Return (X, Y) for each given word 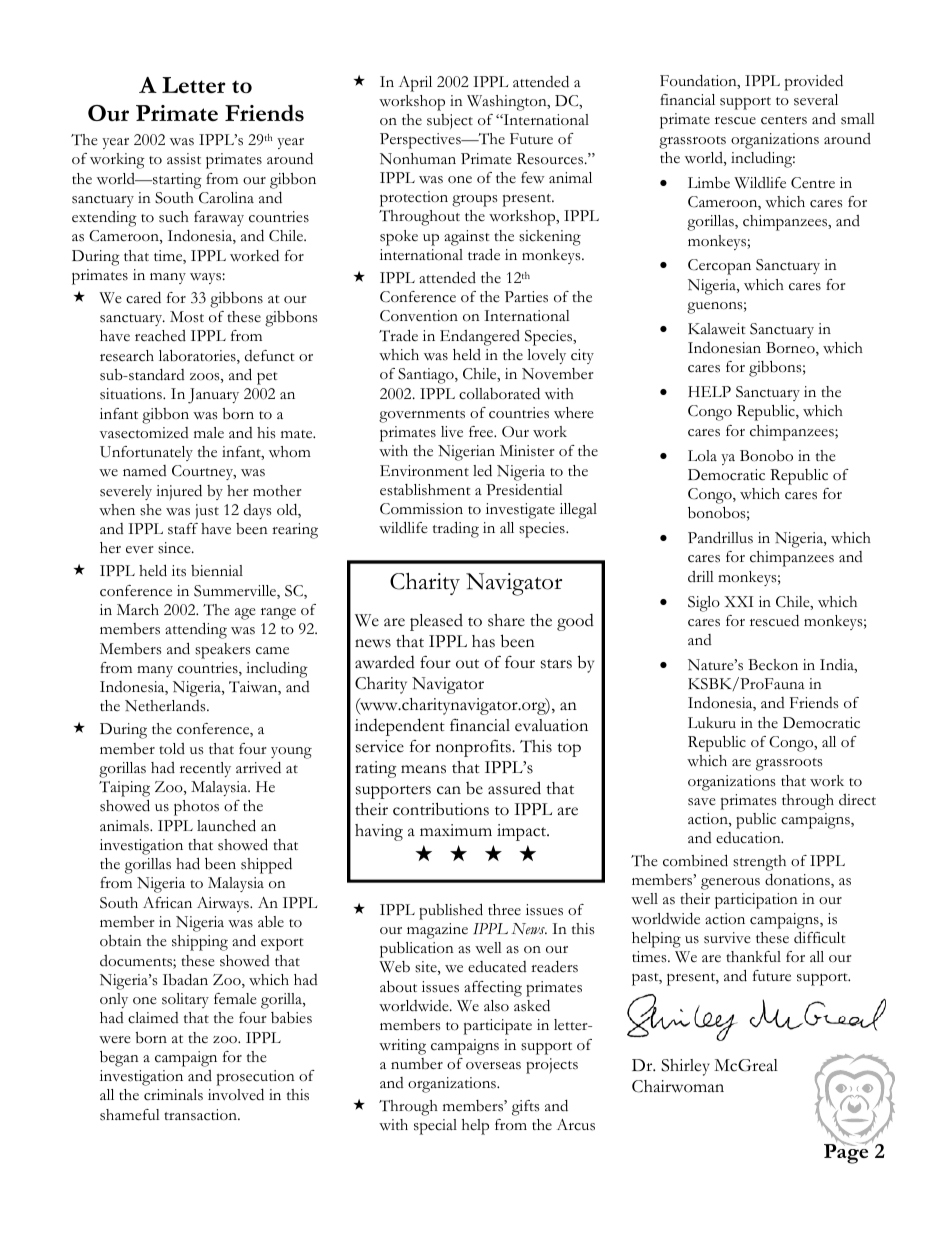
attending (196, 630)
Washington (508, 103)
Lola (702, 456)
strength (759, 863)
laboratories (198, 357)
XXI (738, 601)
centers (784, 120)
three (504, 909)
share (506, 620)
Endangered (480, 338)
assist (184, 159)
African (167, 903)
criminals (173, 1095)
